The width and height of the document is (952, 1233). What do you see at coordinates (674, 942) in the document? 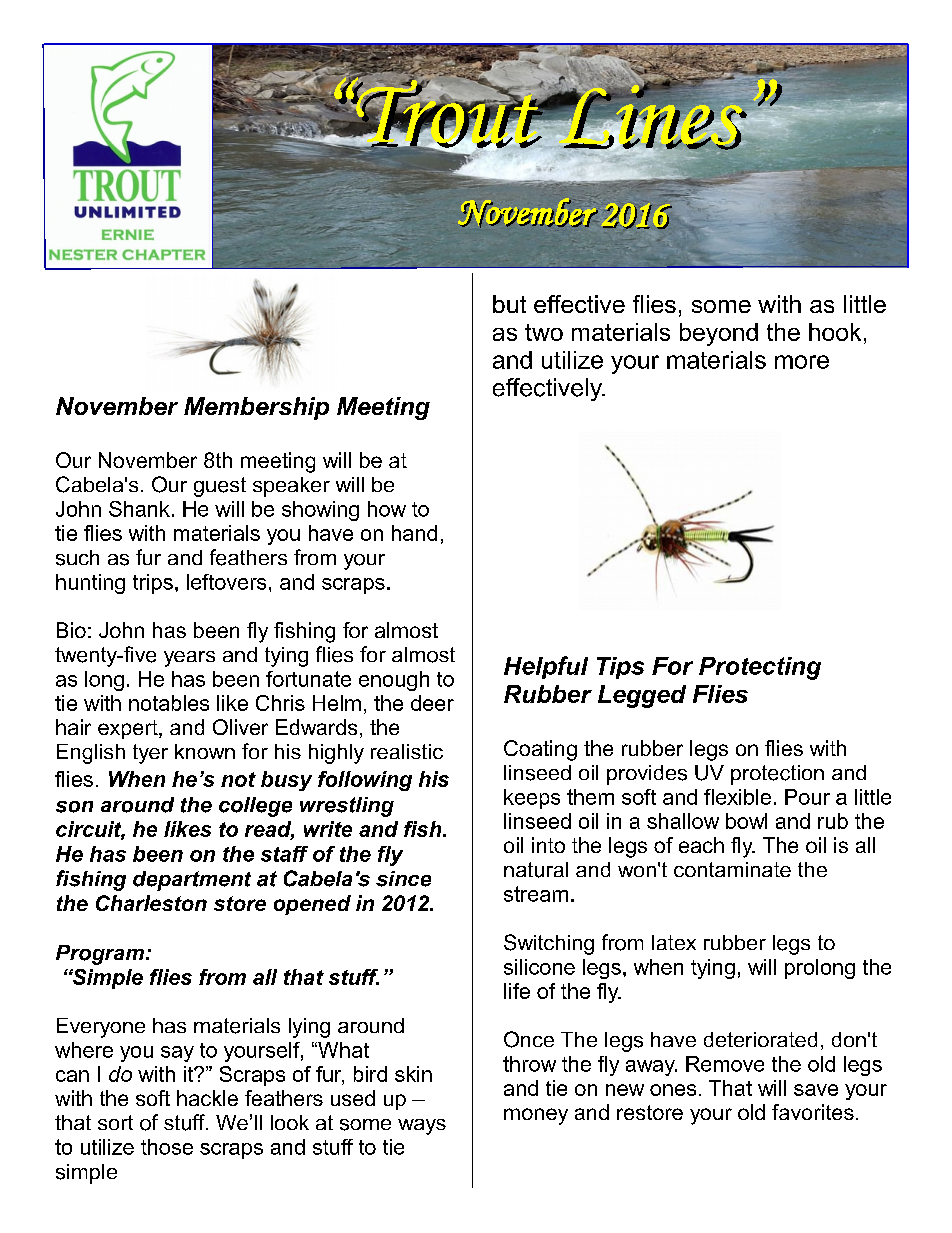
I see `latex` at bounding box center [674, 942].
